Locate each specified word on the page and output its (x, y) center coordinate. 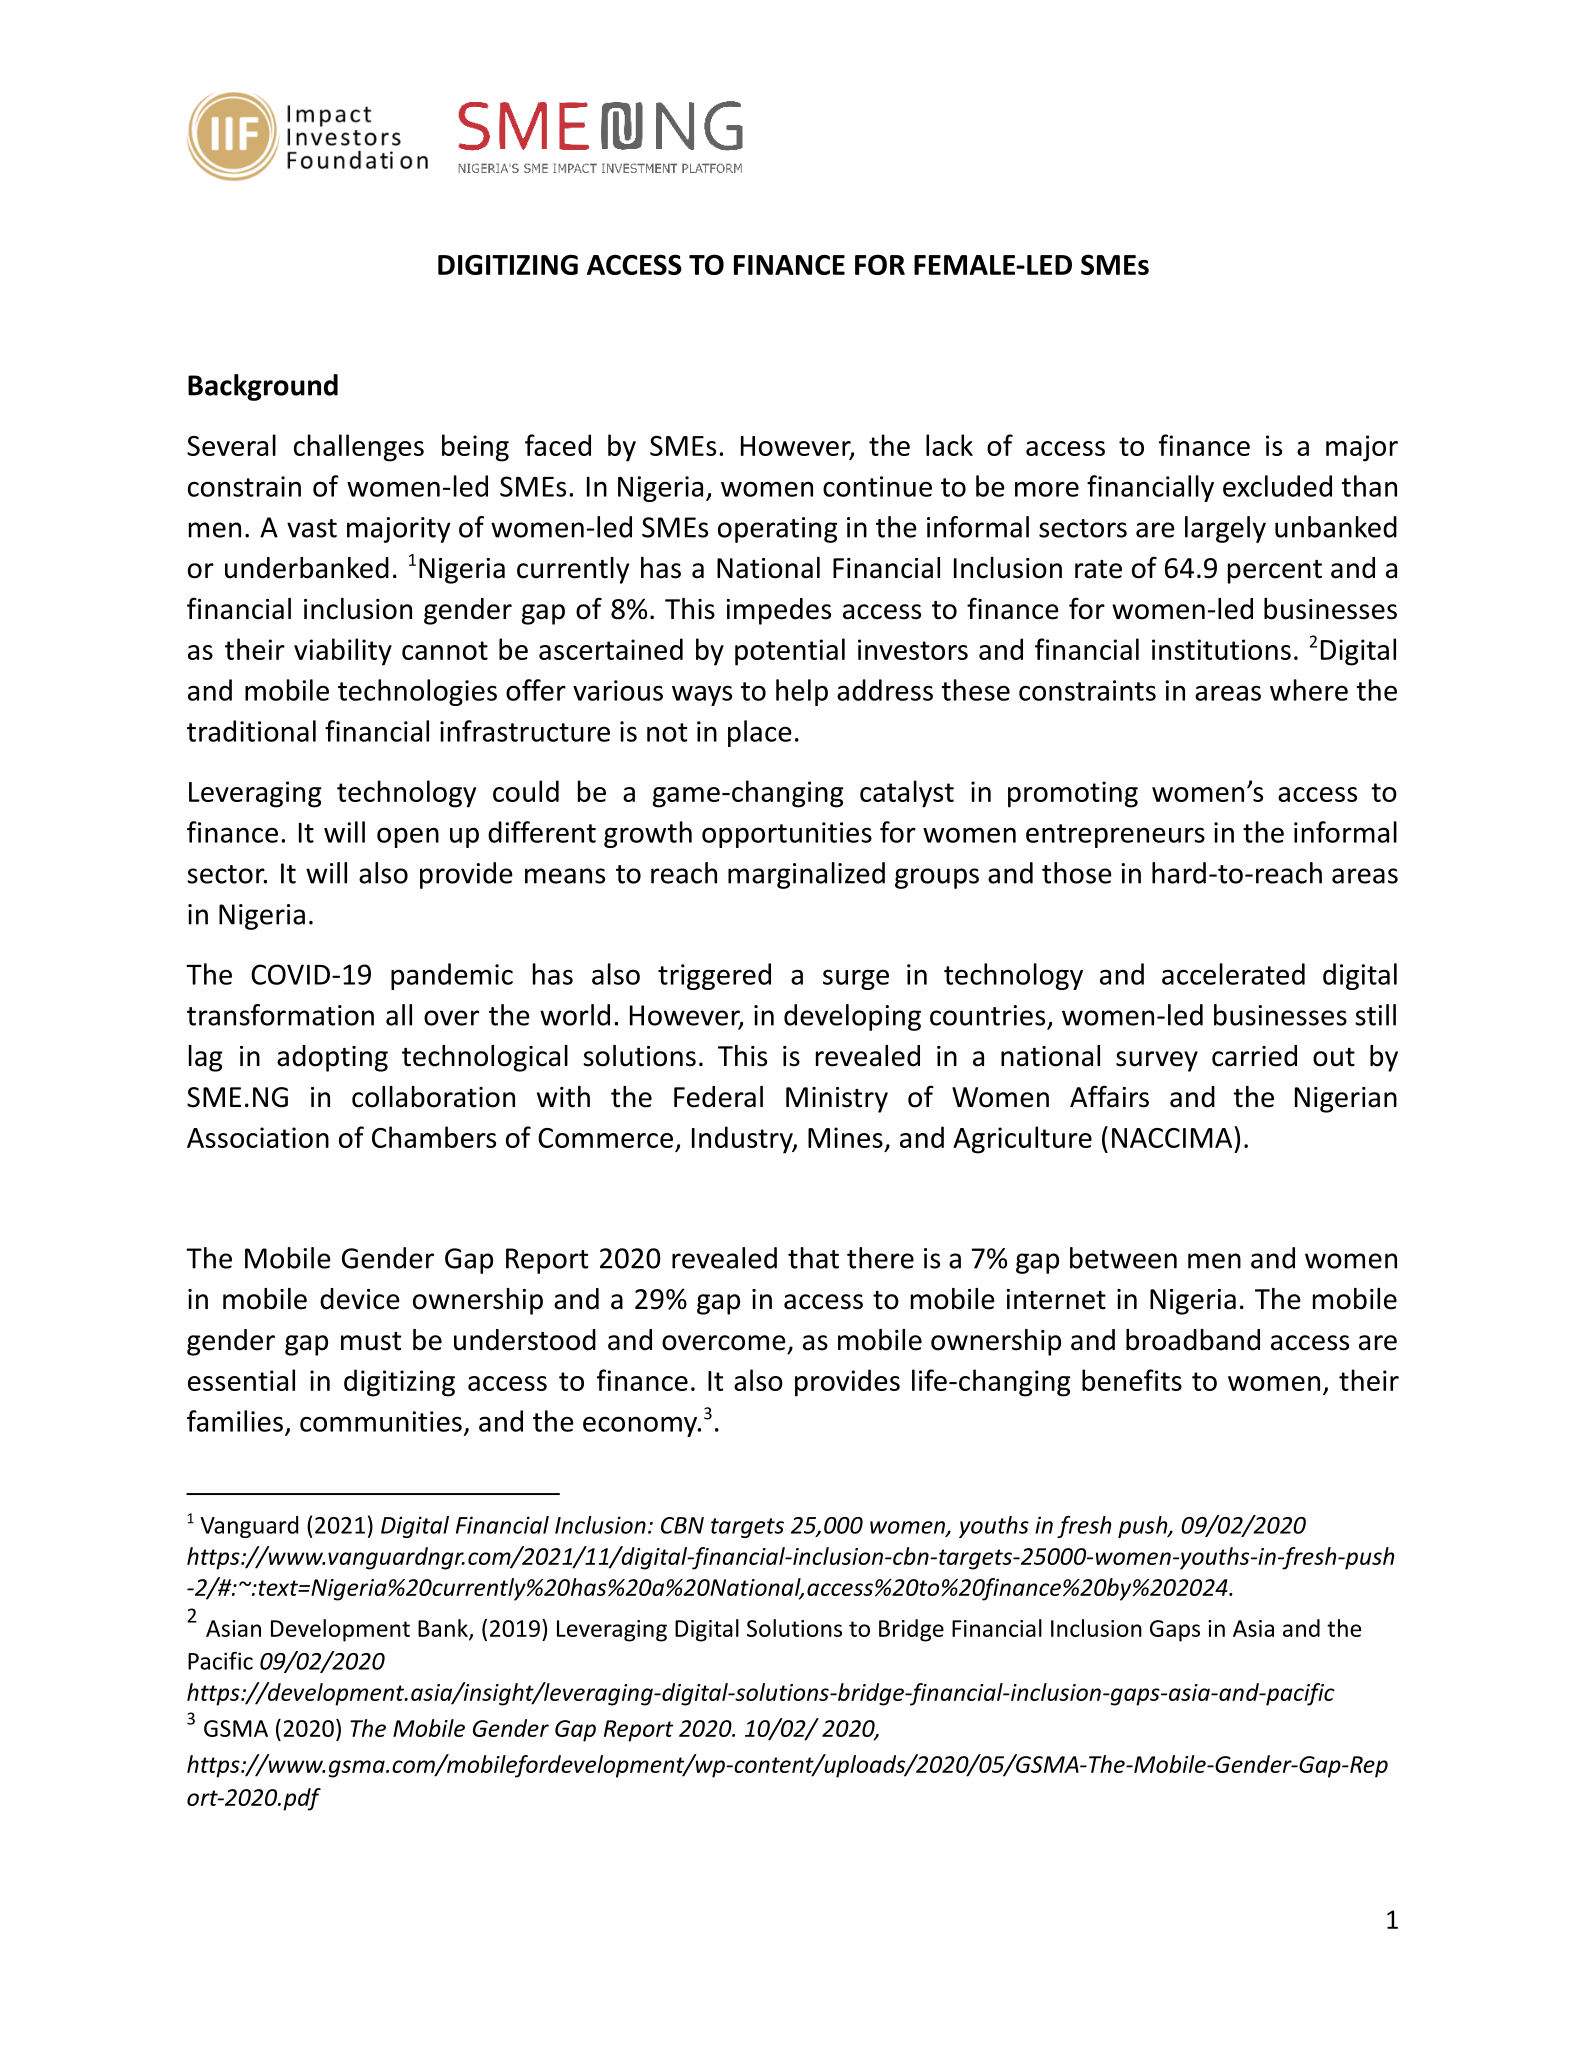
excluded (1277, 486)
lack (949, 445)
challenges (359, 448)
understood (525, 1340)
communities (381, 1421)
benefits (1132, 1380)
